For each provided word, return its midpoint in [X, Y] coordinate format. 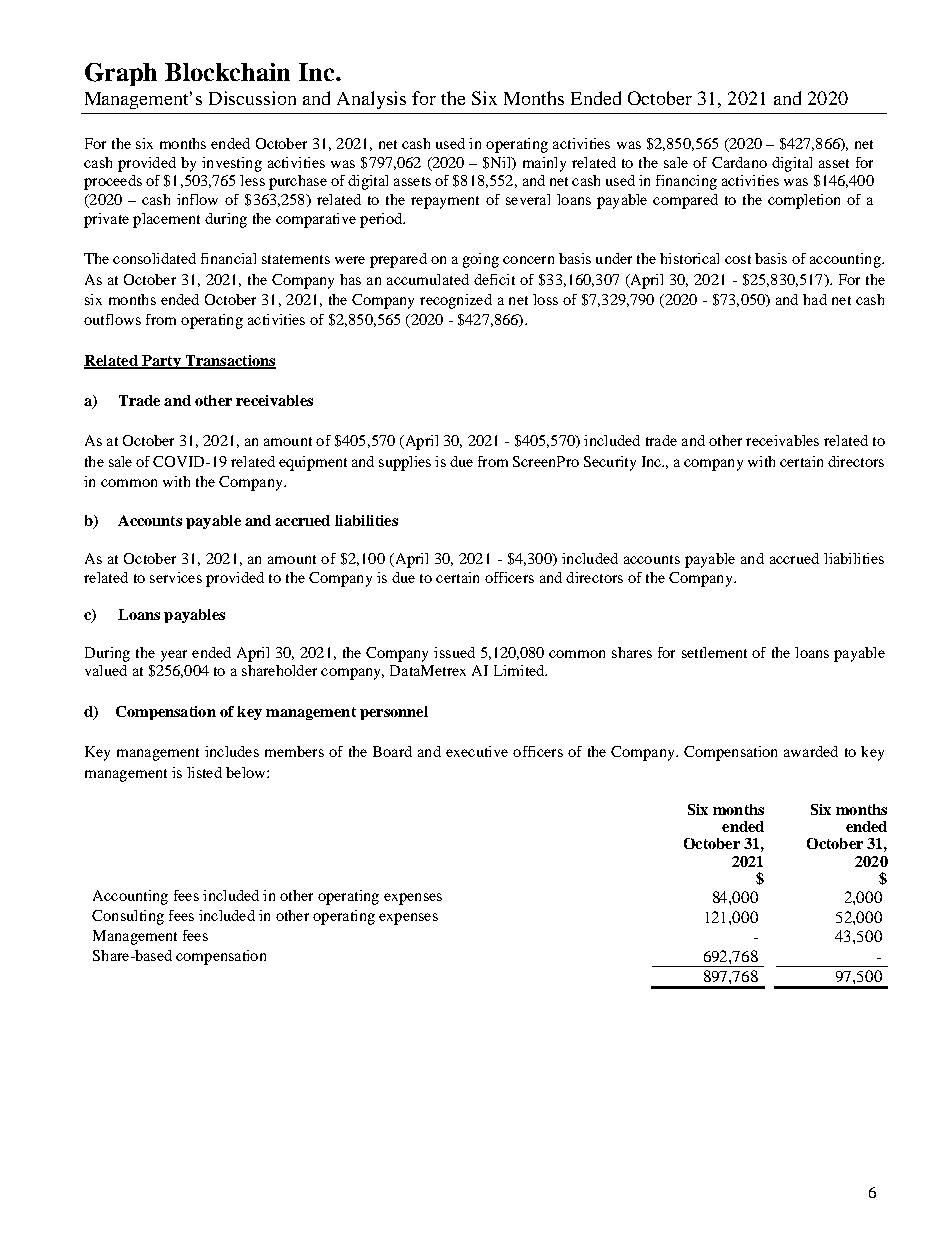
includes [232, 751]
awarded [811, 751]
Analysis [371, 100]
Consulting [128, 917]
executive [477, 751]
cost [738, 259]
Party [161, 362]
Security [610, 463]
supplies [405, 463]
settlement [714, 652]
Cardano [739, 162]
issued [454, 652]
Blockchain [227, 72]
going [481, 260]
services [176, 577]
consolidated [154, 258]
